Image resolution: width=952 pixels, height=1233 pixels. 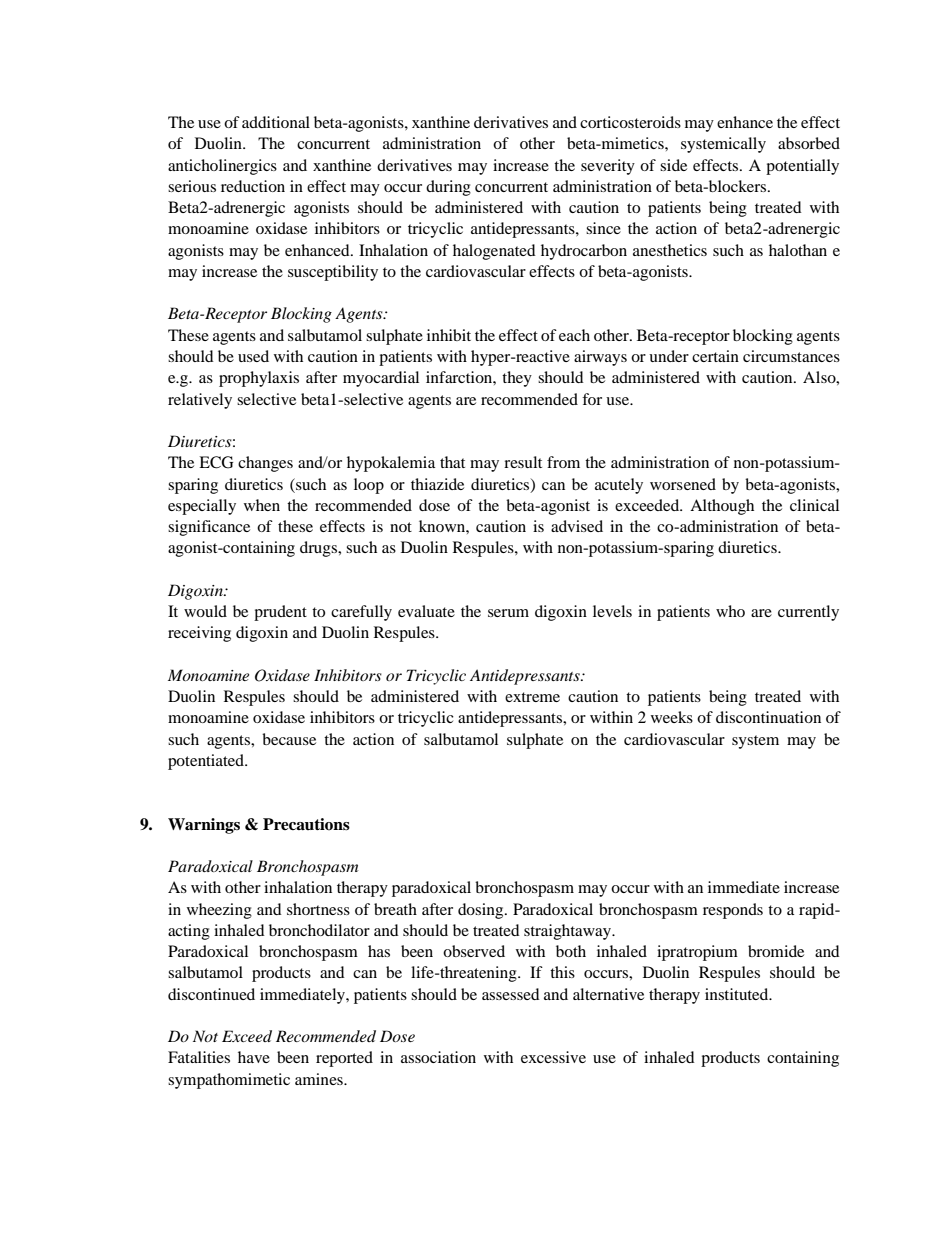 I want to click on have, so click(x=254, y=1057).
